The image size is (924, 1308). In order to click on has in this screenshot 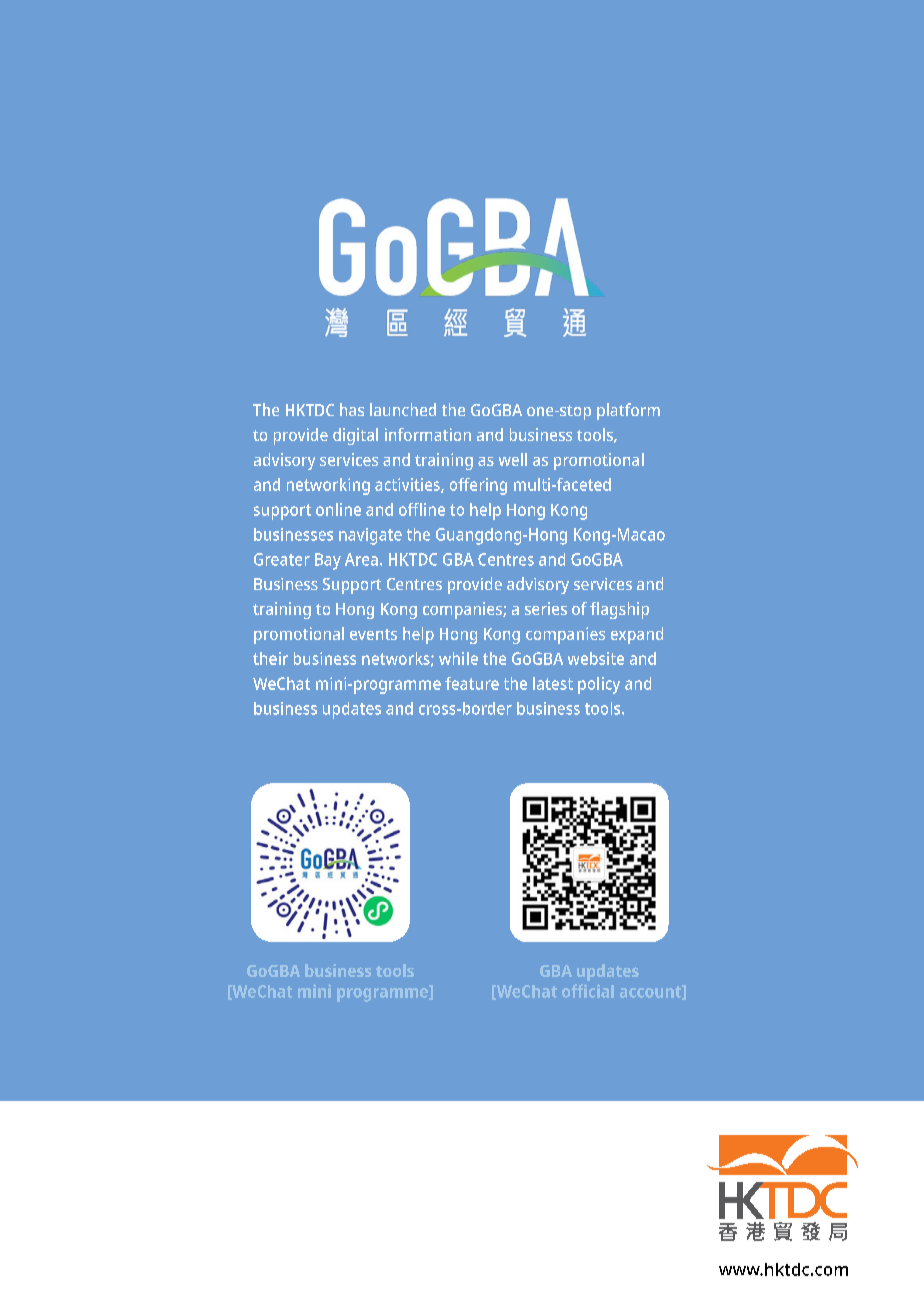, I will do `click(352, 409)`.
